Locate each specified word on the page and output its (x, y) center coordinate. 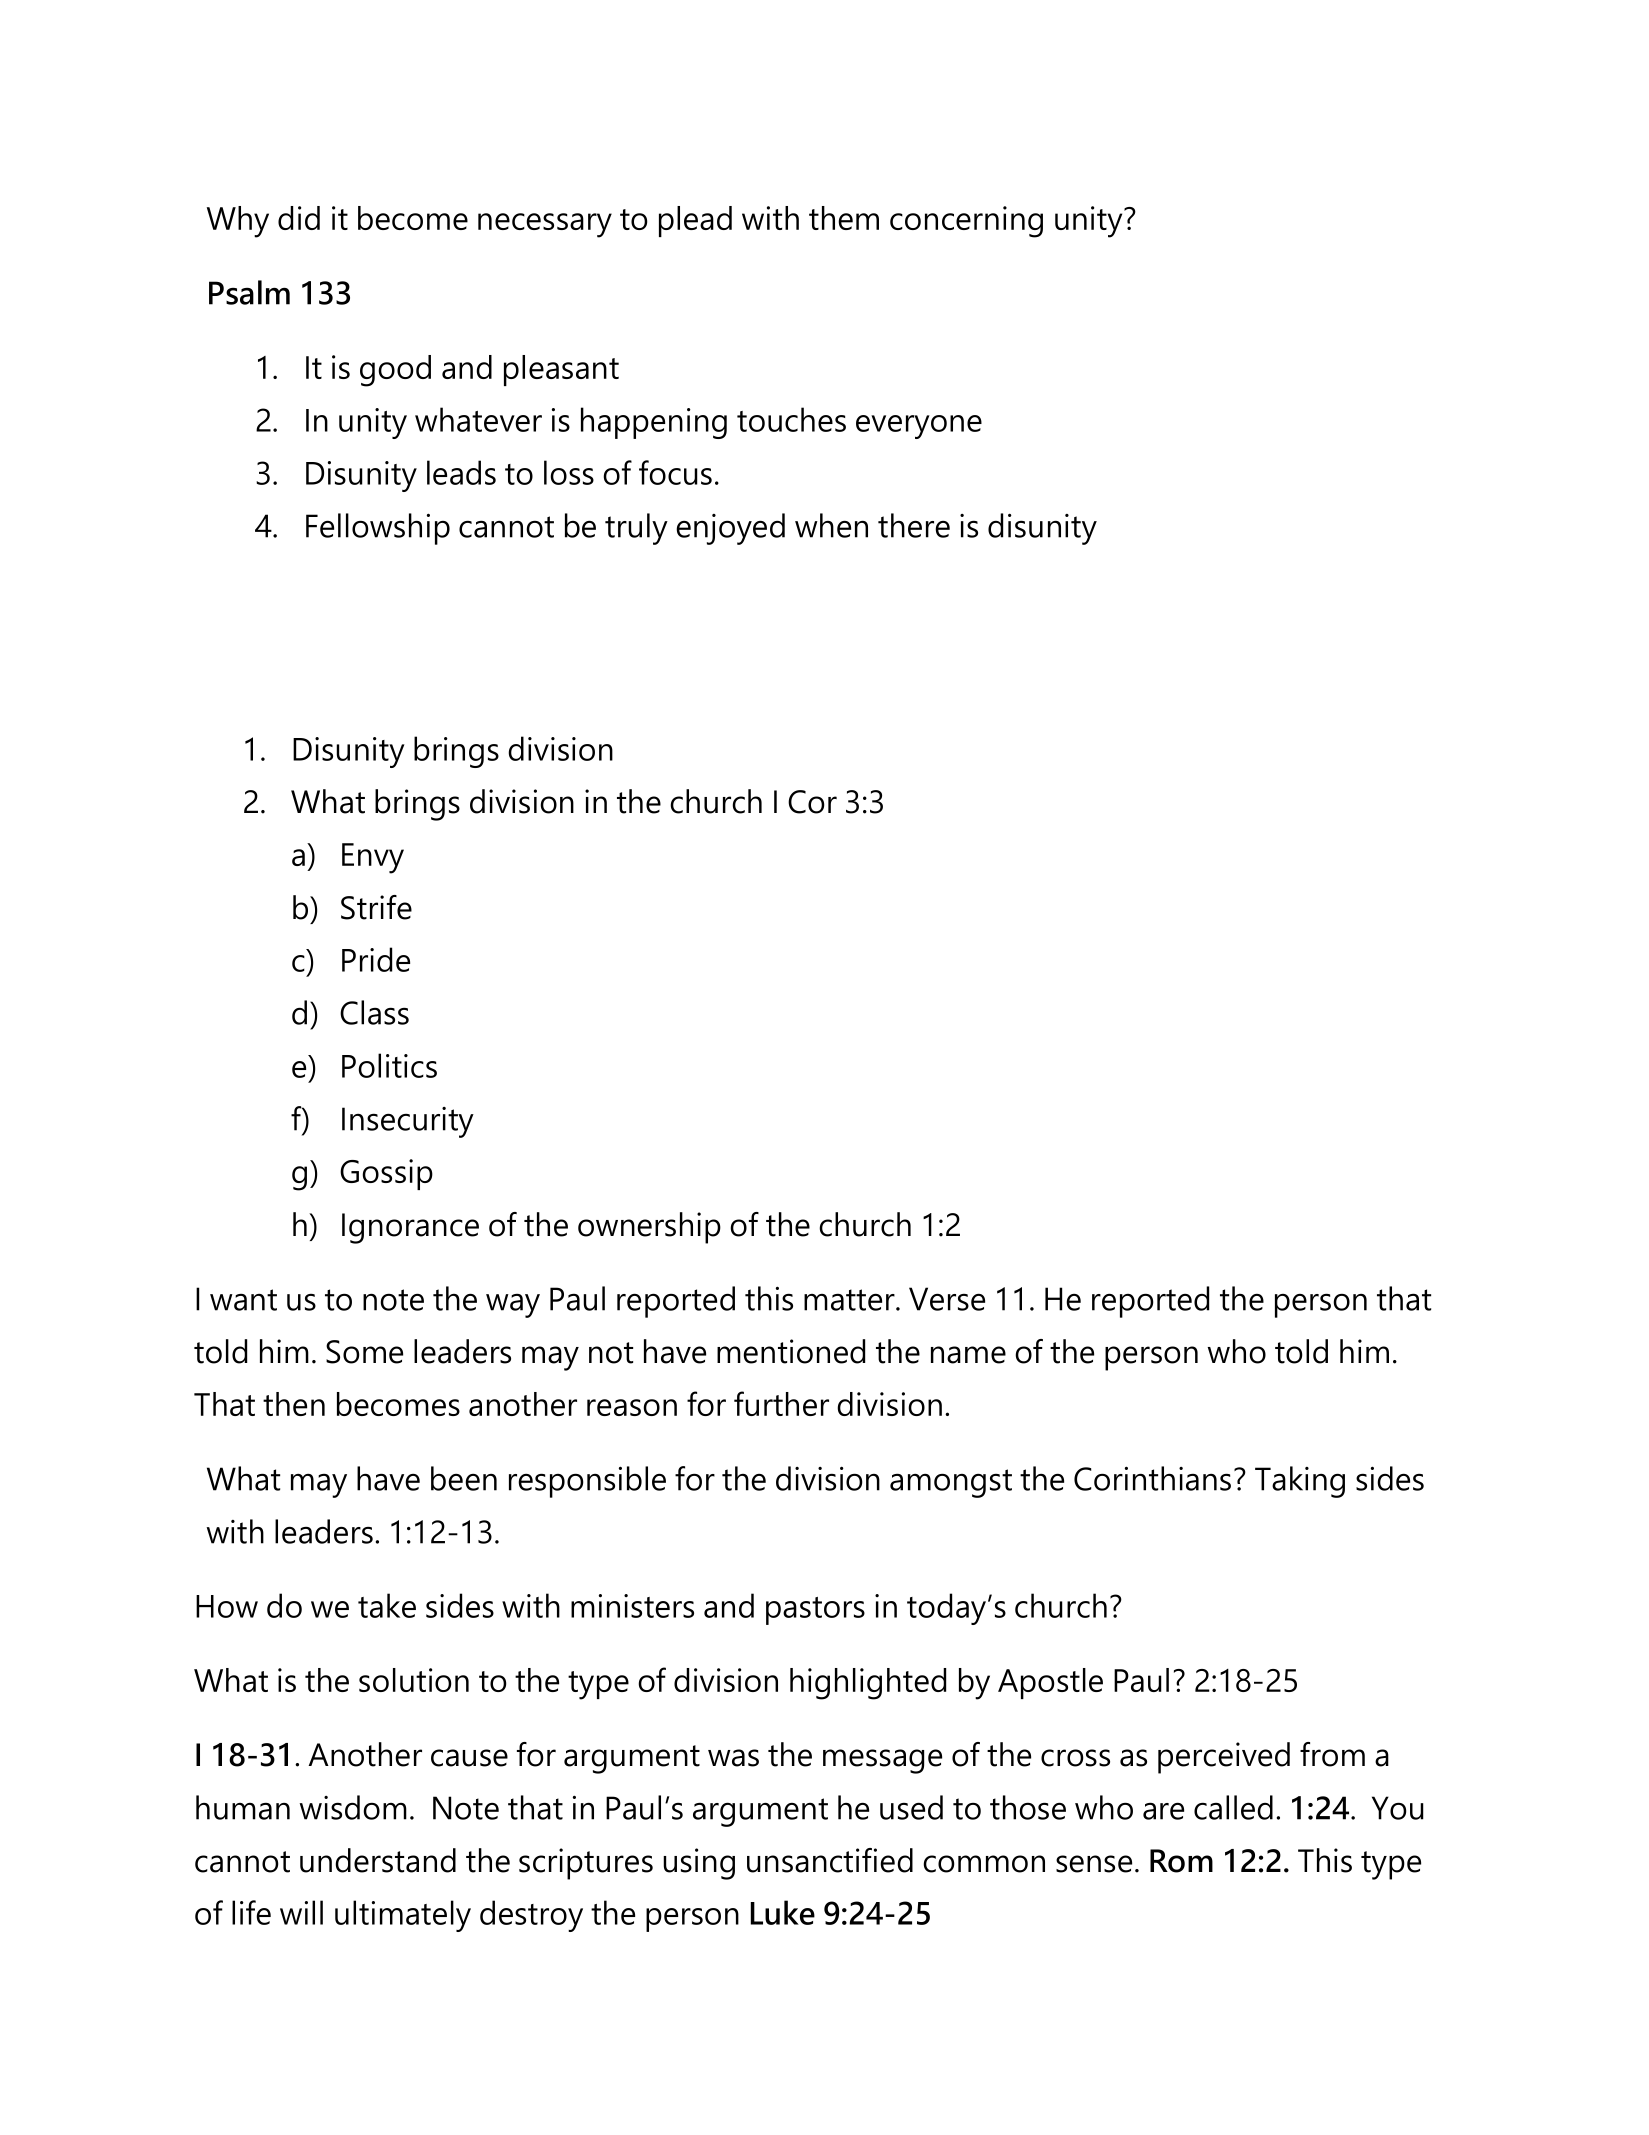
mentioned (791, 1351)
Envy (373, 858)
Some (364, 1352)
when (831, 525)
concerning (966, 222)
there (914, 525)
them (844, 218)
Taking (1300, 1482)
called (1233, 1807)
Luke (783, 1912)
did (299, 218)
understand (378, 1860)
